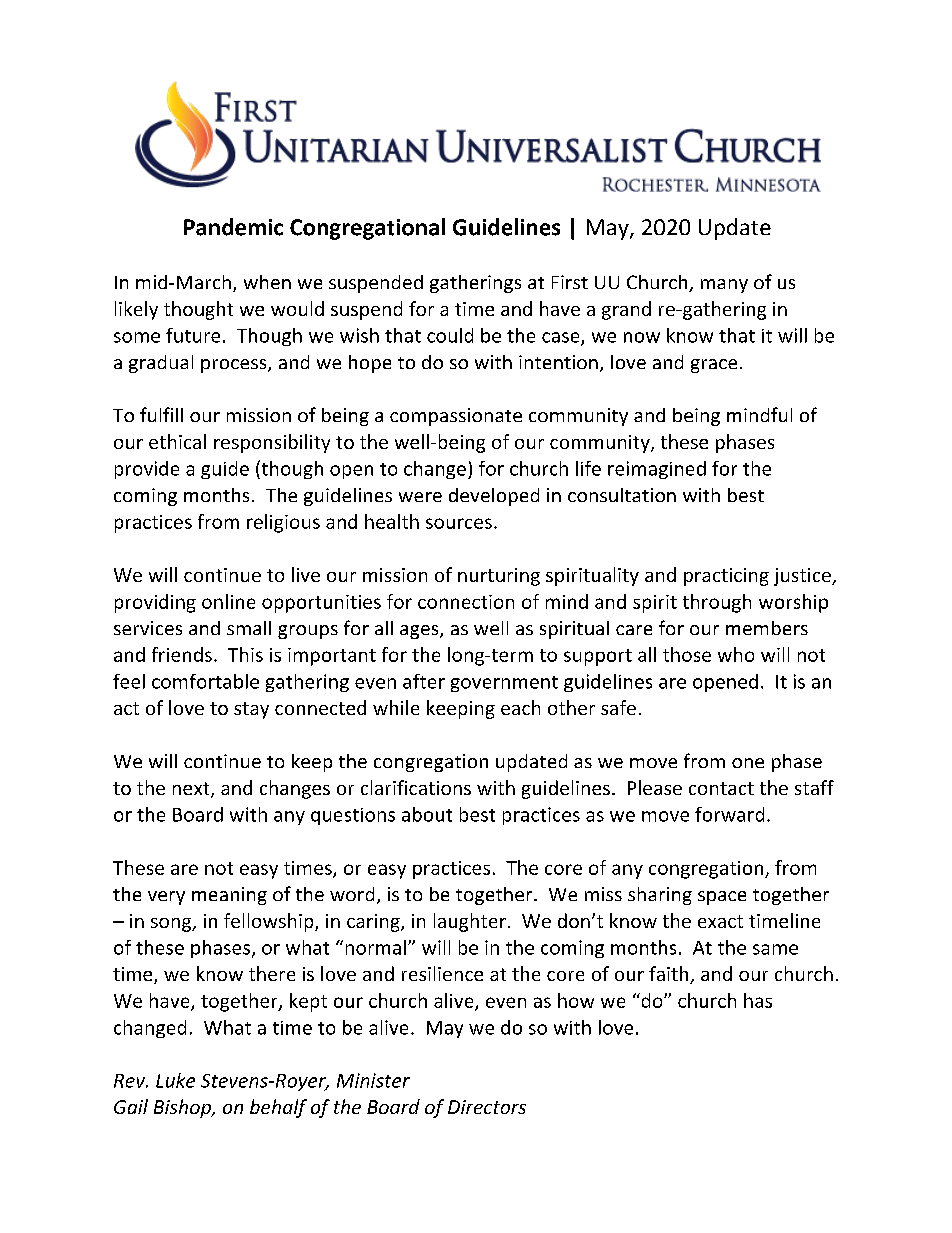 The height and width of the screenshot is (1233, 952). What do you see at coordinates (470, 922) in the screenshot?
I see `laughter` at bounding box center [470, 922].
